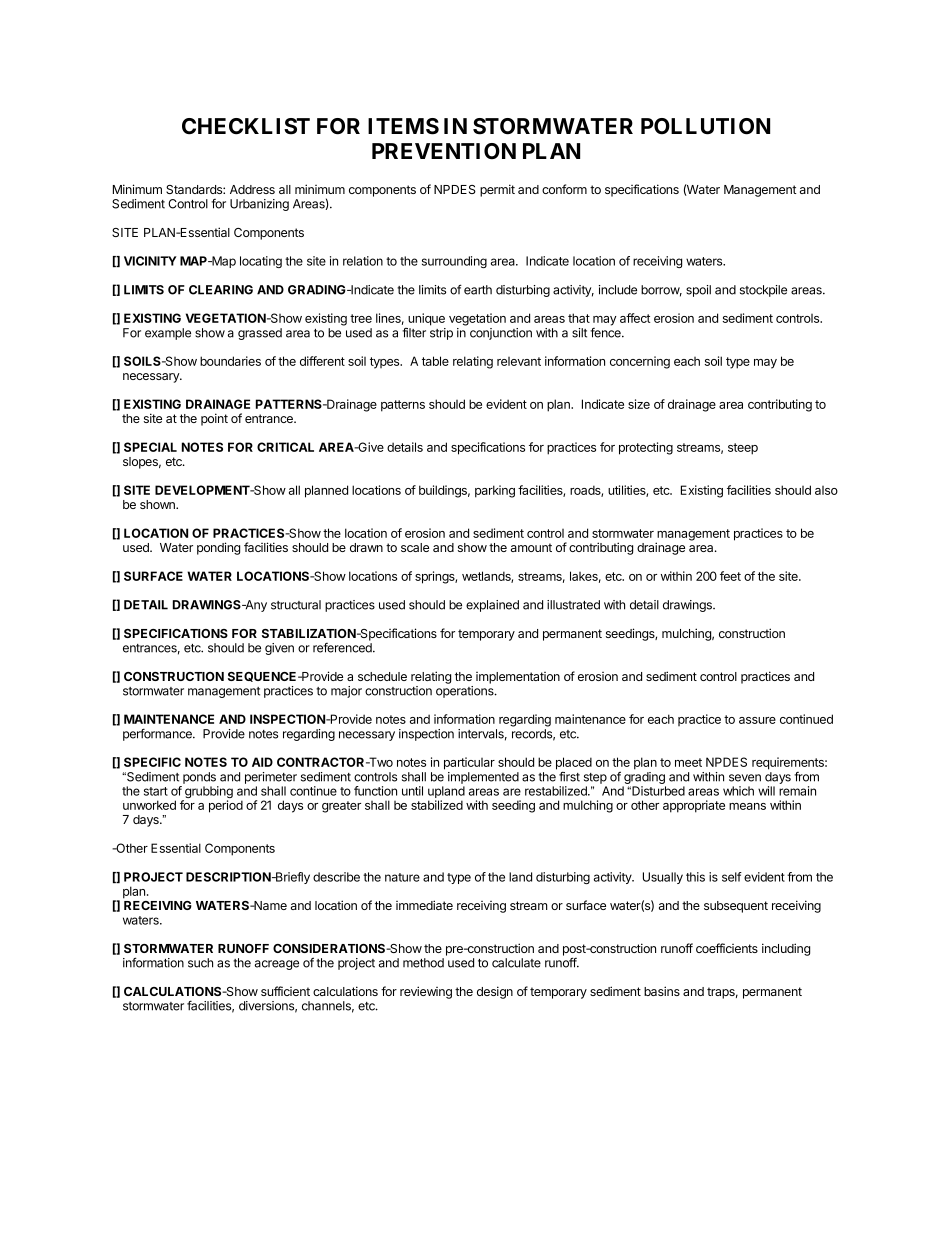 The image size is (952, 1233). Describe the element at coordinates (727, 948) in the page. I see `coefficients` at that location.
